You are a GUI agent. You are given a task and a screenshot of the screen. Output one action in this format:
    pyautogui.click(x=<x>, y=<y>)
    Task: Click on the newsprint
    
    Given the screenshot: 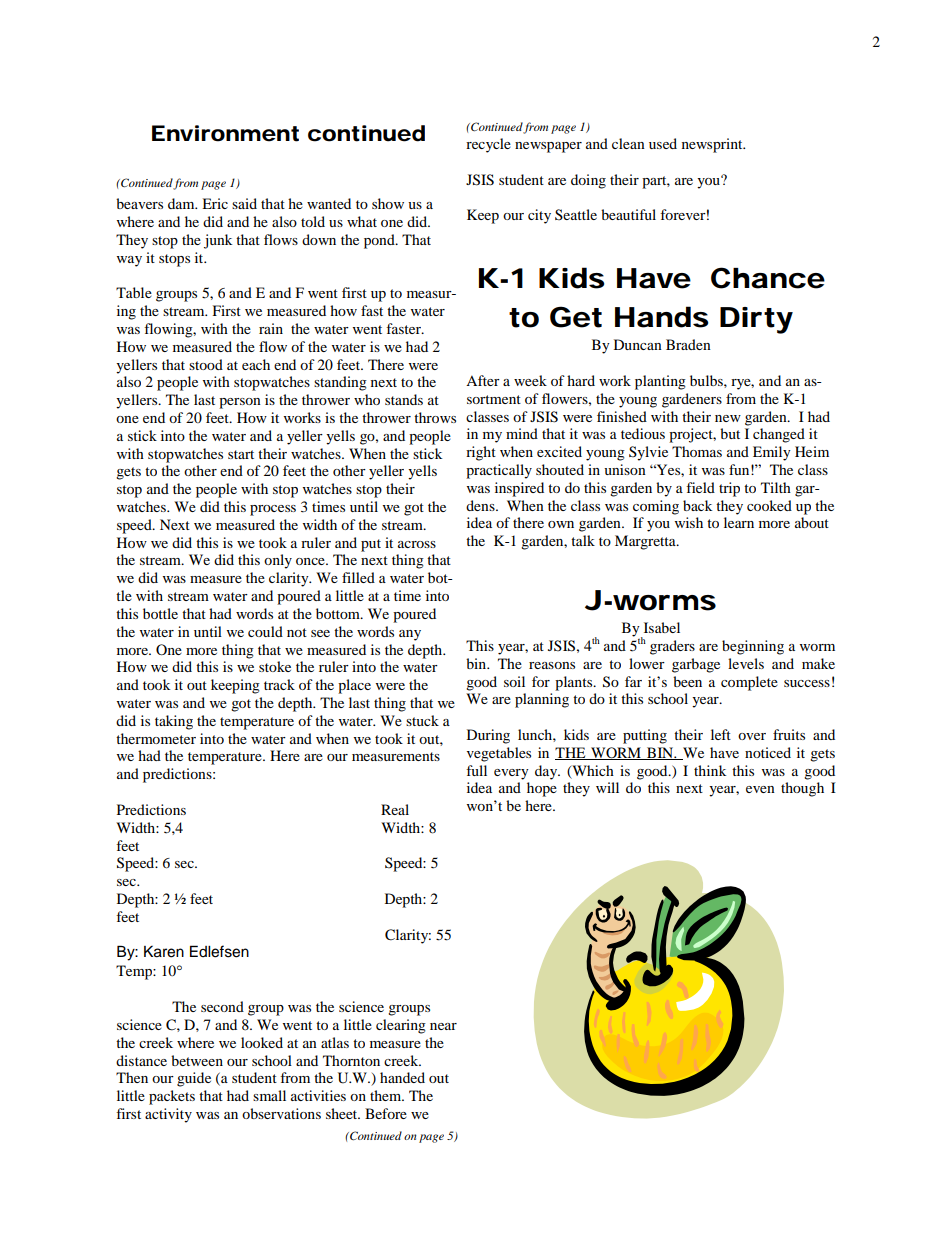 What is the action you would take?
    pyautogui.click(x=713, y=145)
